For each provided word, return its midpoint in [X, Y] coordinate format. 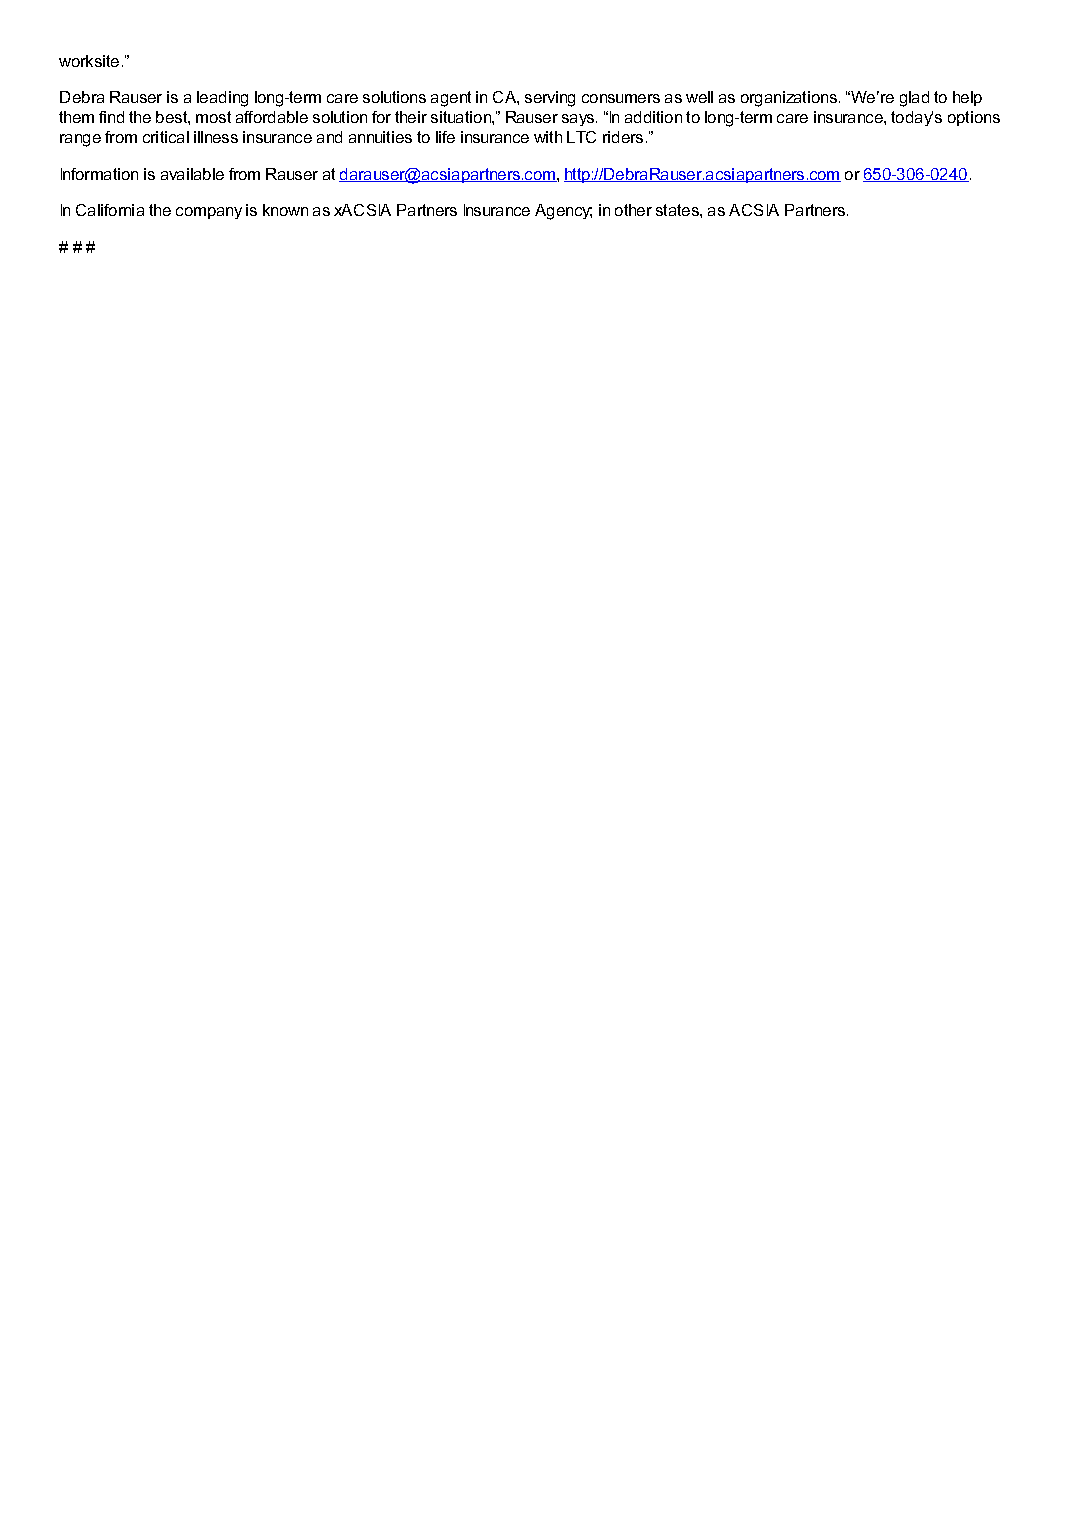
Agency [563, 212]
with [548, 137]
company [209, 213]
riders [623, 137]
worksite [89, 61]
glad [914, 99]
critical [166, 137]
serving [550, 99]
